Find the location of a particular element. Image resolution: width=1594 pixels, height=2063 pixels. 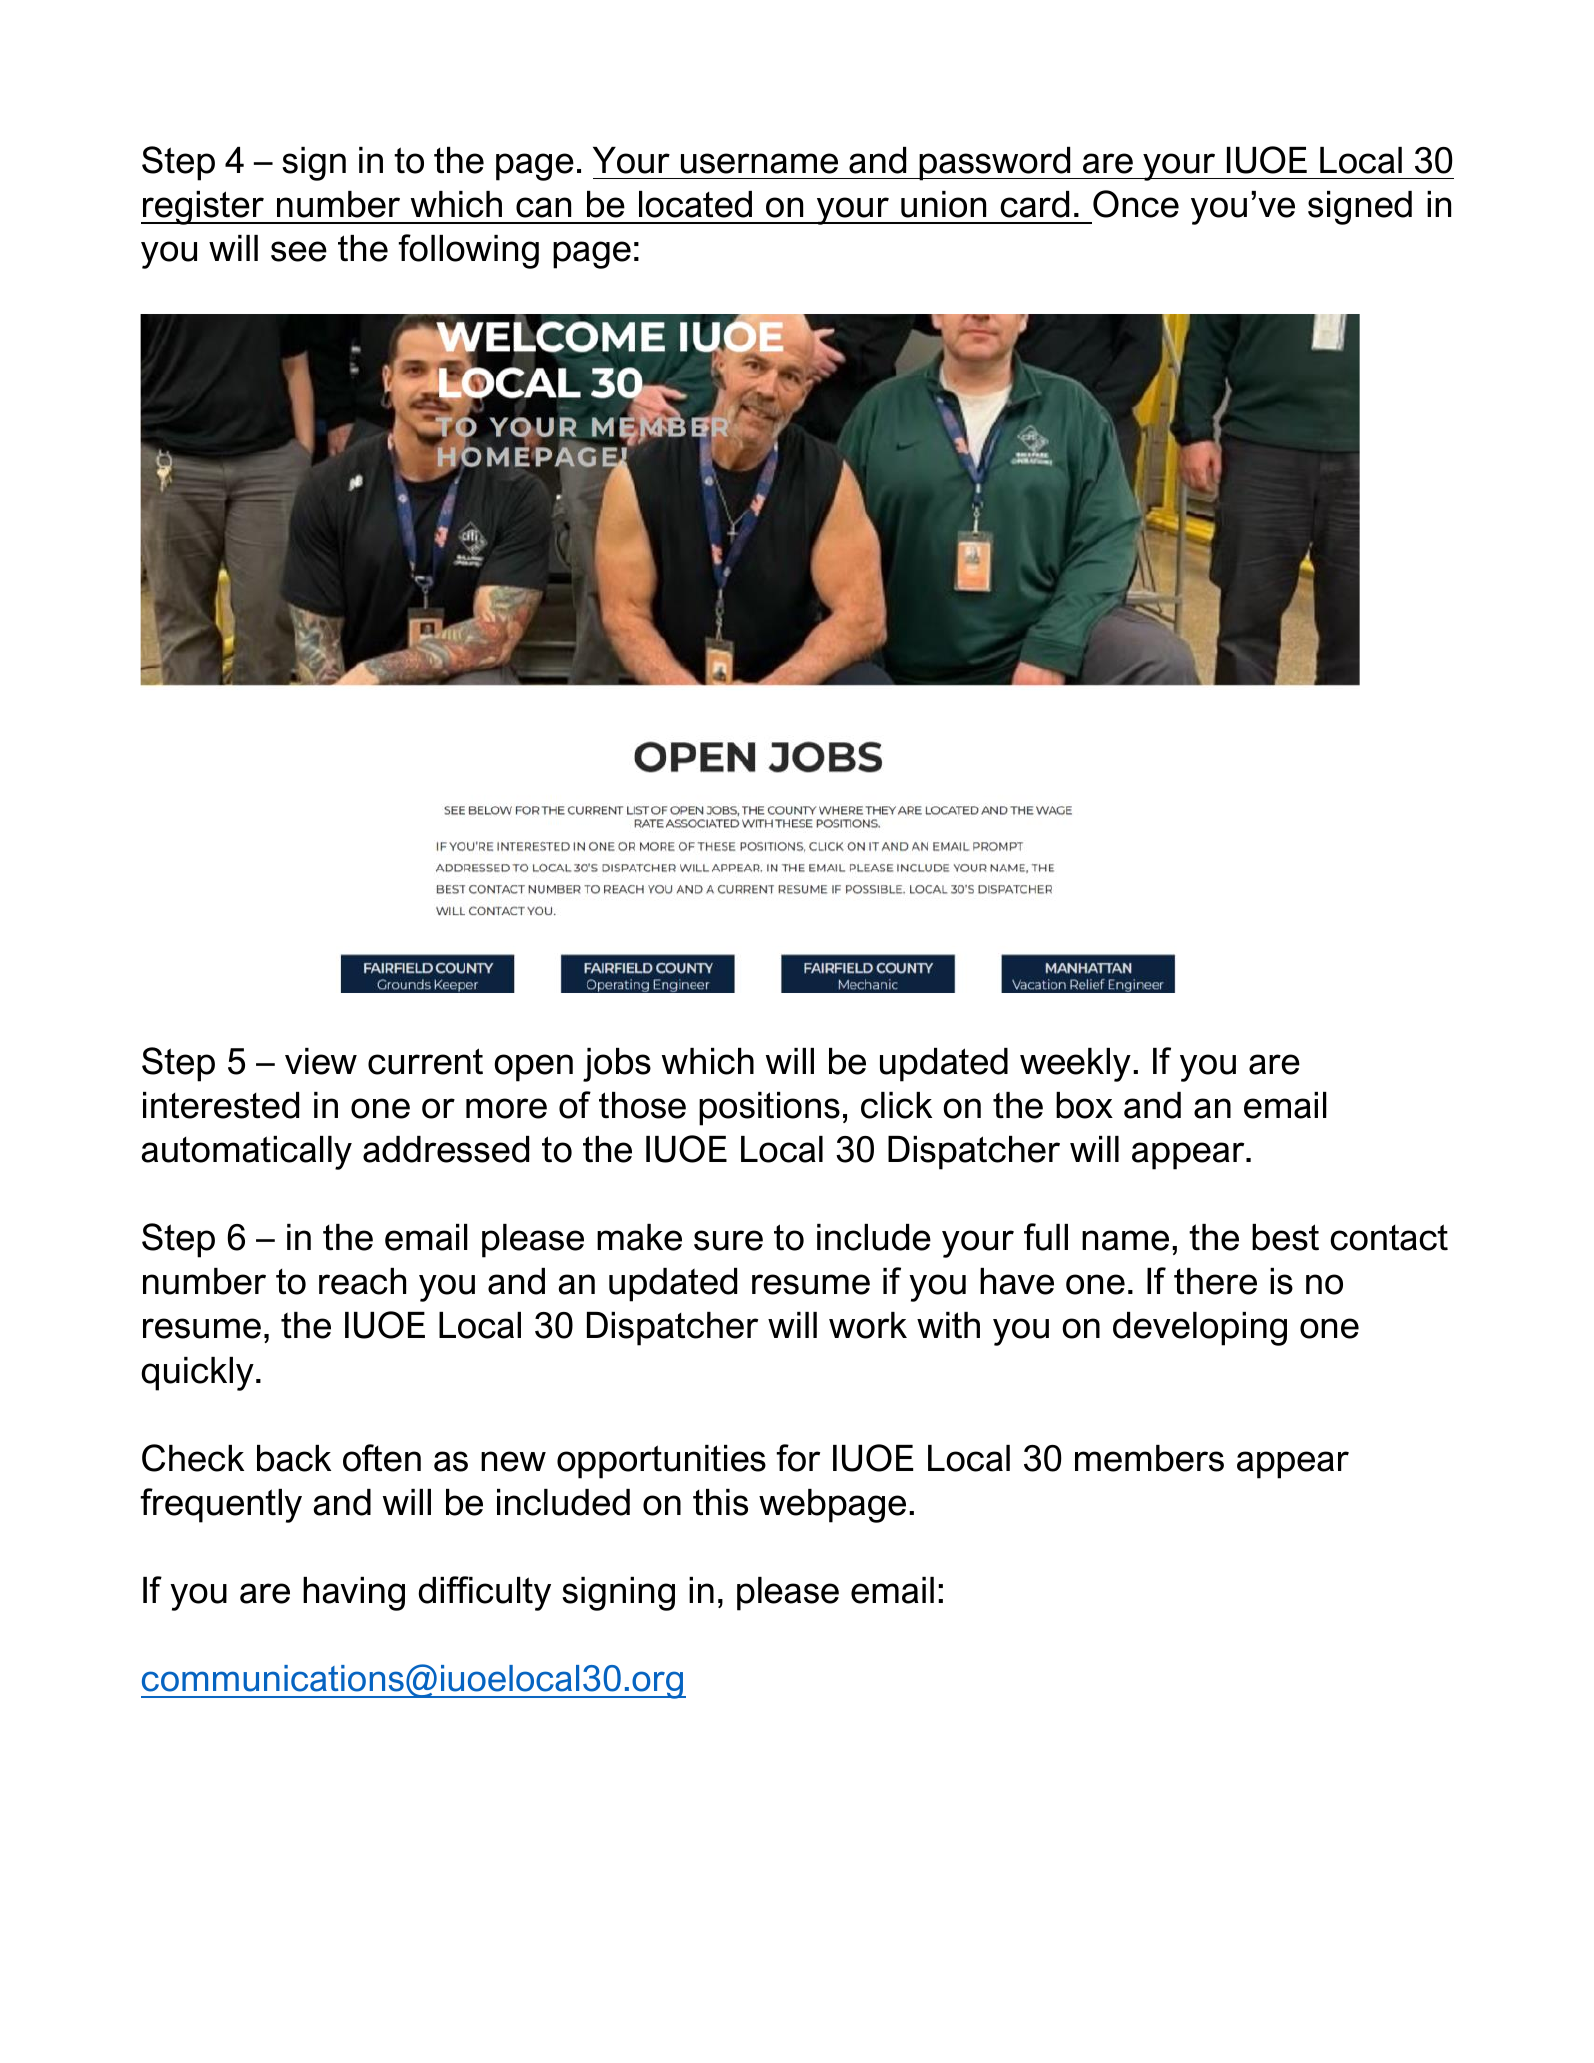

Once is located at coordinates (1136, 204).
